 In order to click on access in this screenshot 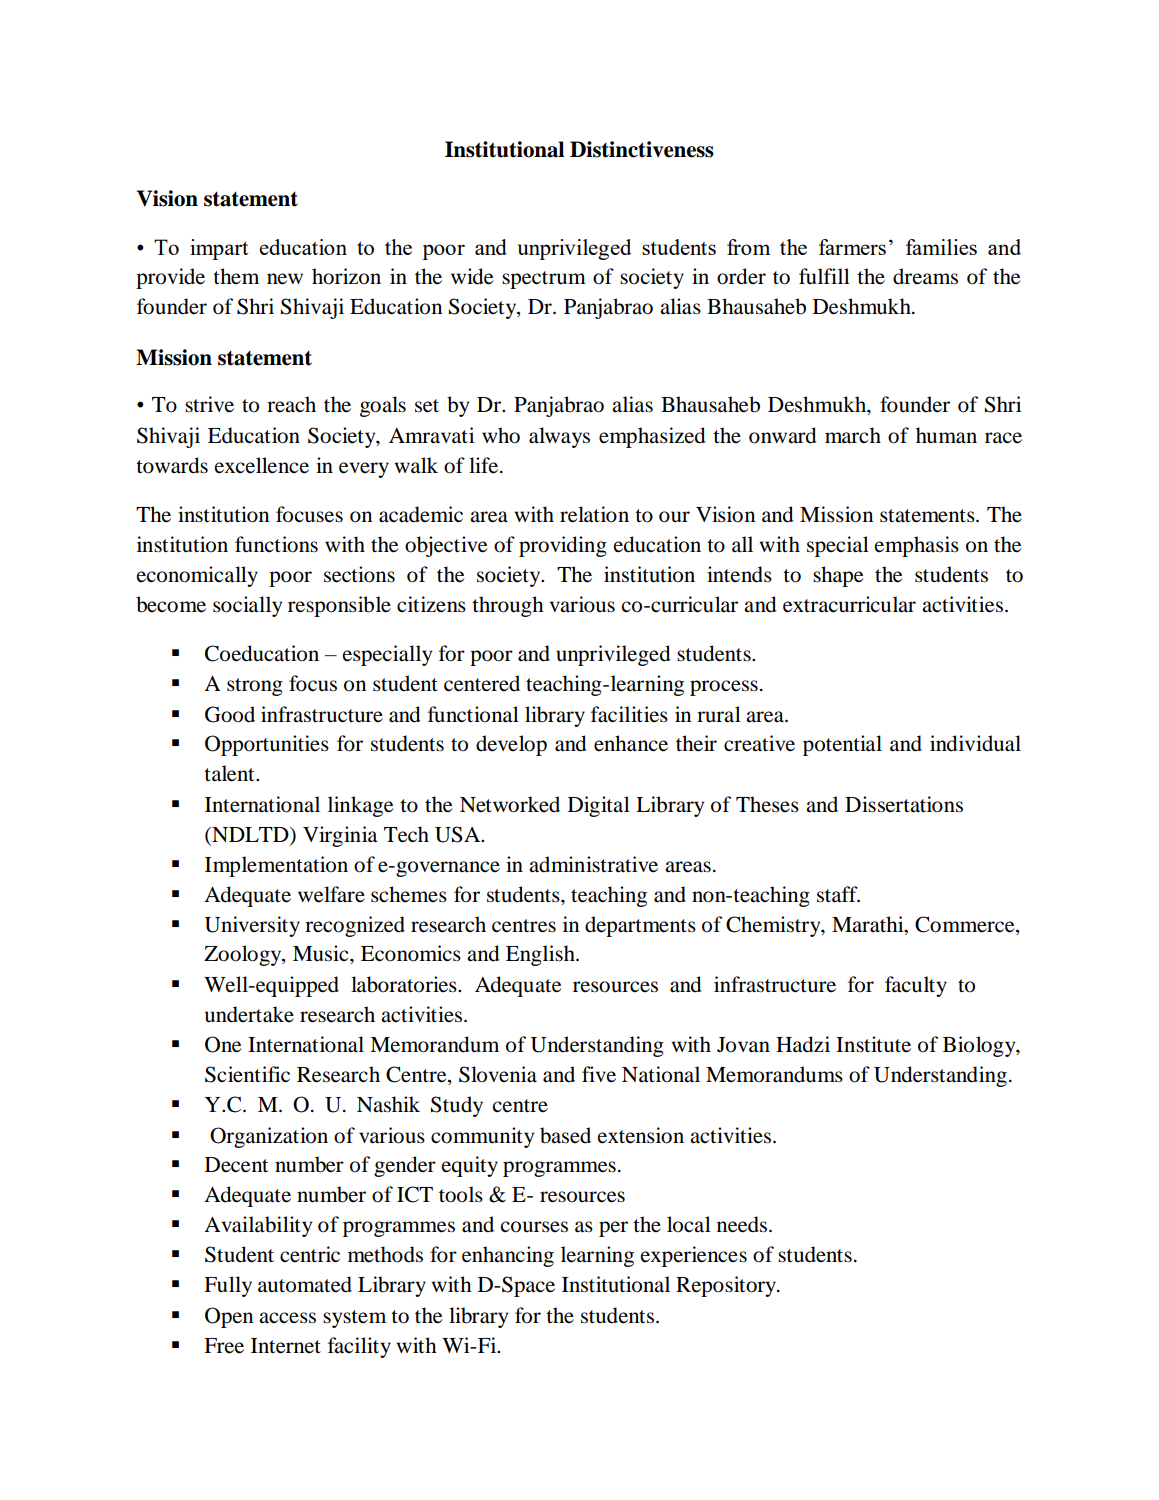, I will do `click(287, 1318)`.
